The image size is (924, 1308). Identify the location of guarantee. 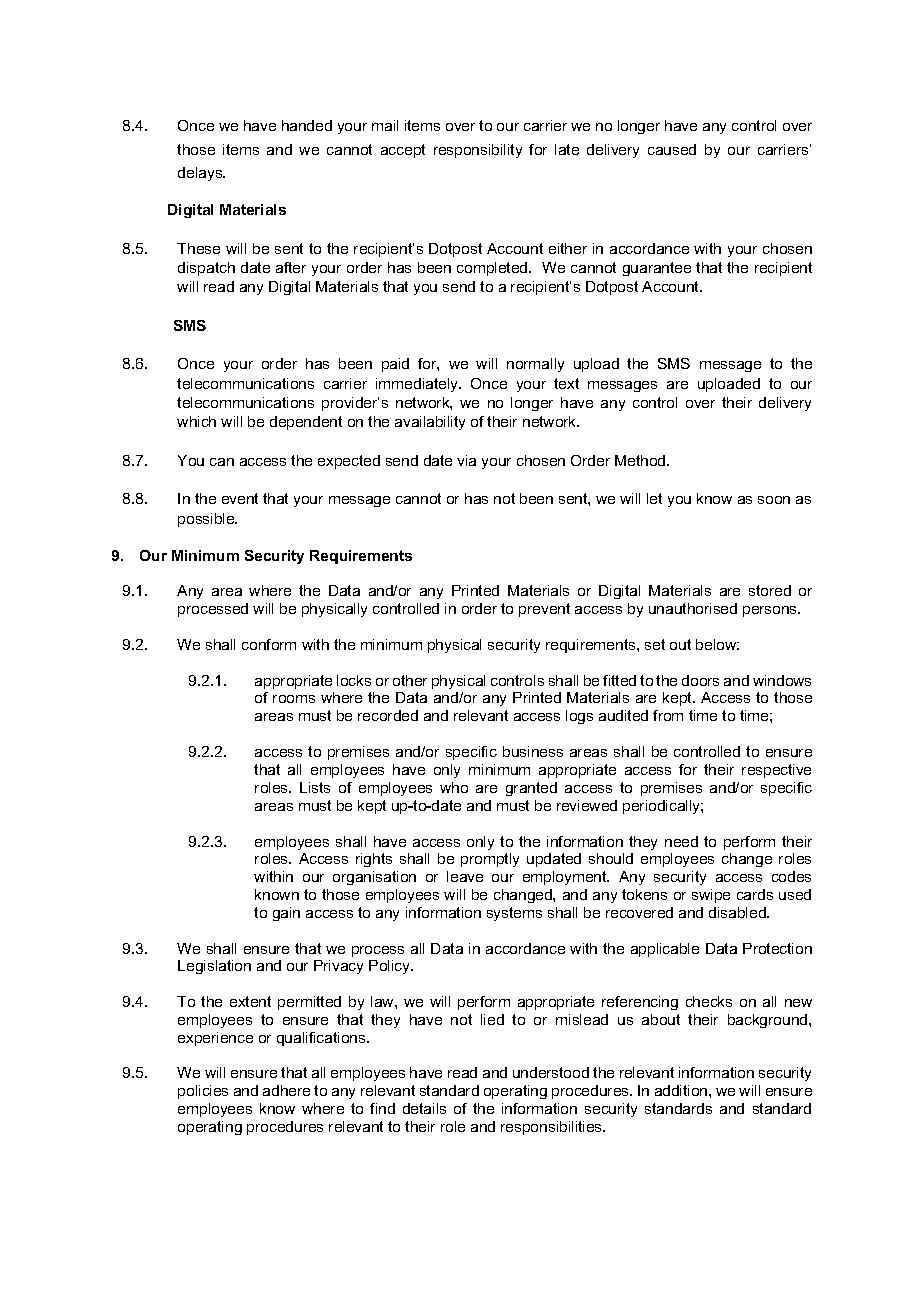
(657, 269).
